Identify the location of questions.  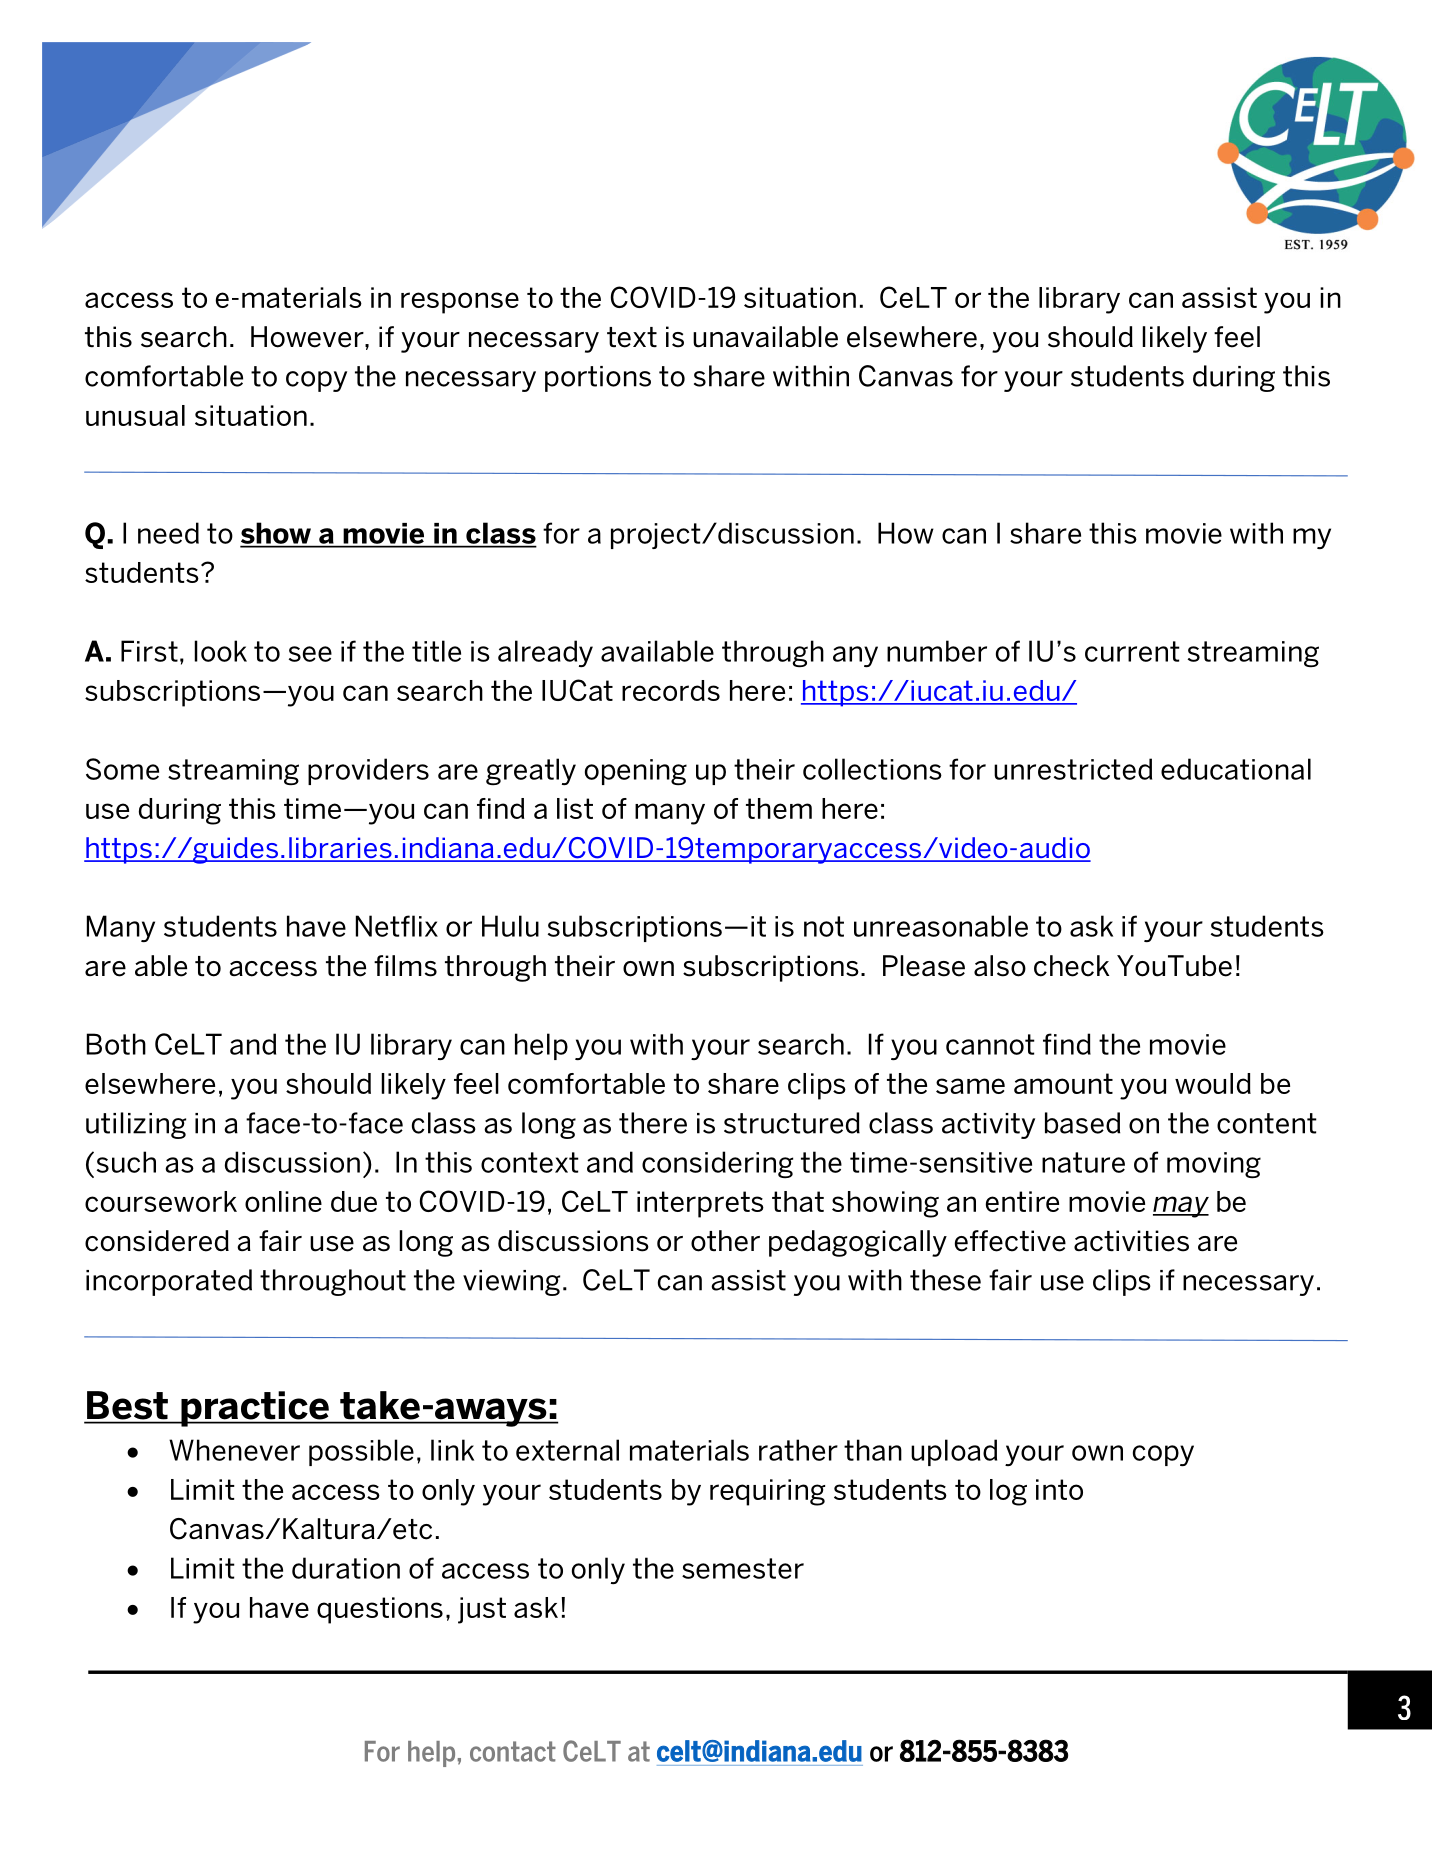
(380, 1610).
